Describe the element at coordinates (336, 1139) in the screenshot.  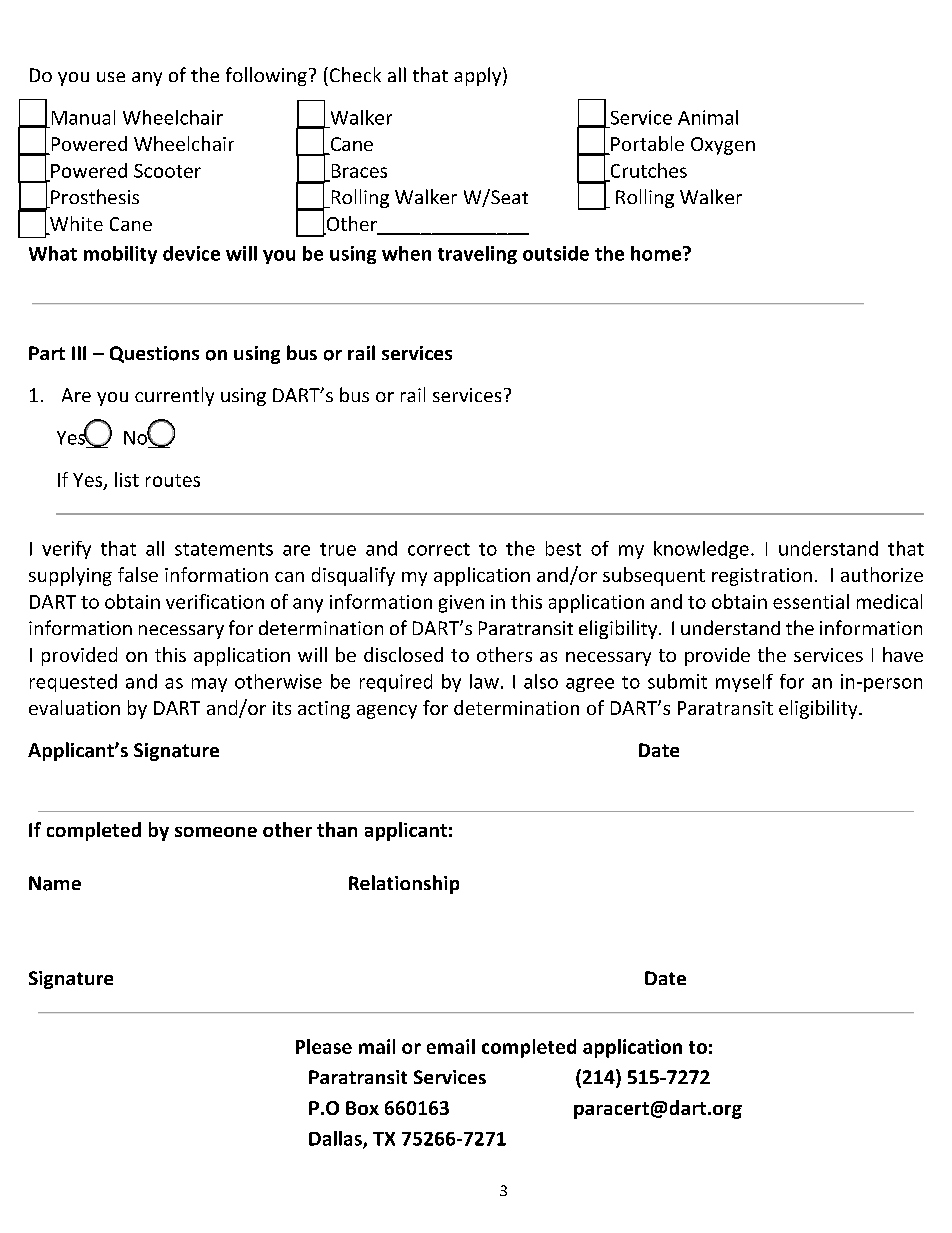
I see `Dallas` at that location.
